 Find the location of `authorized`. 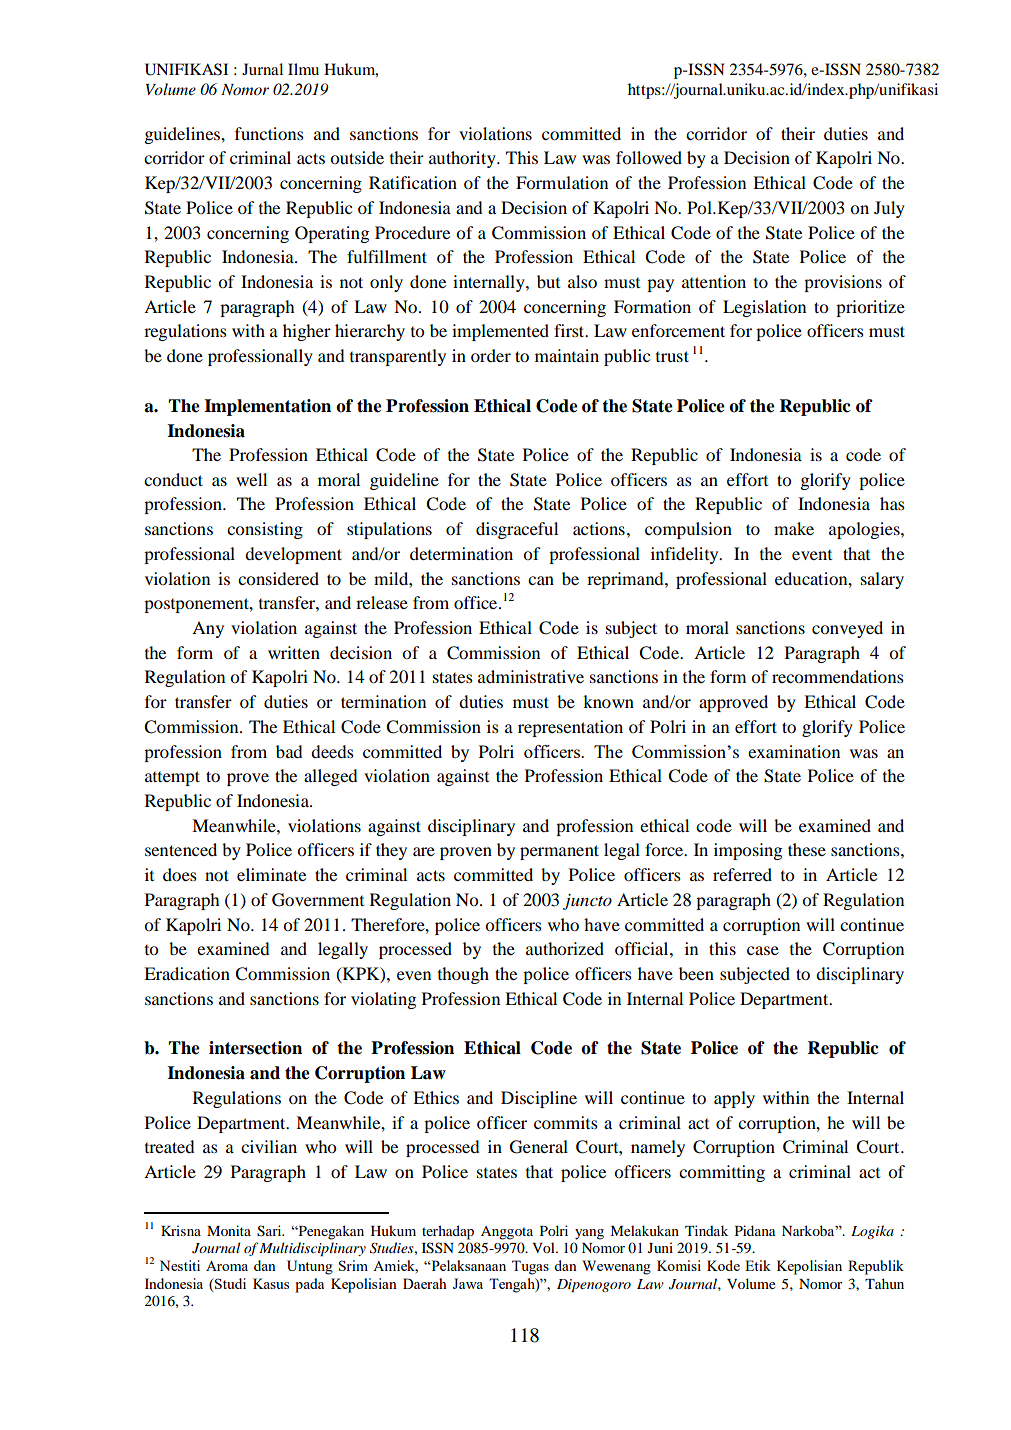

authorized is located at coordinates (565, 948).
